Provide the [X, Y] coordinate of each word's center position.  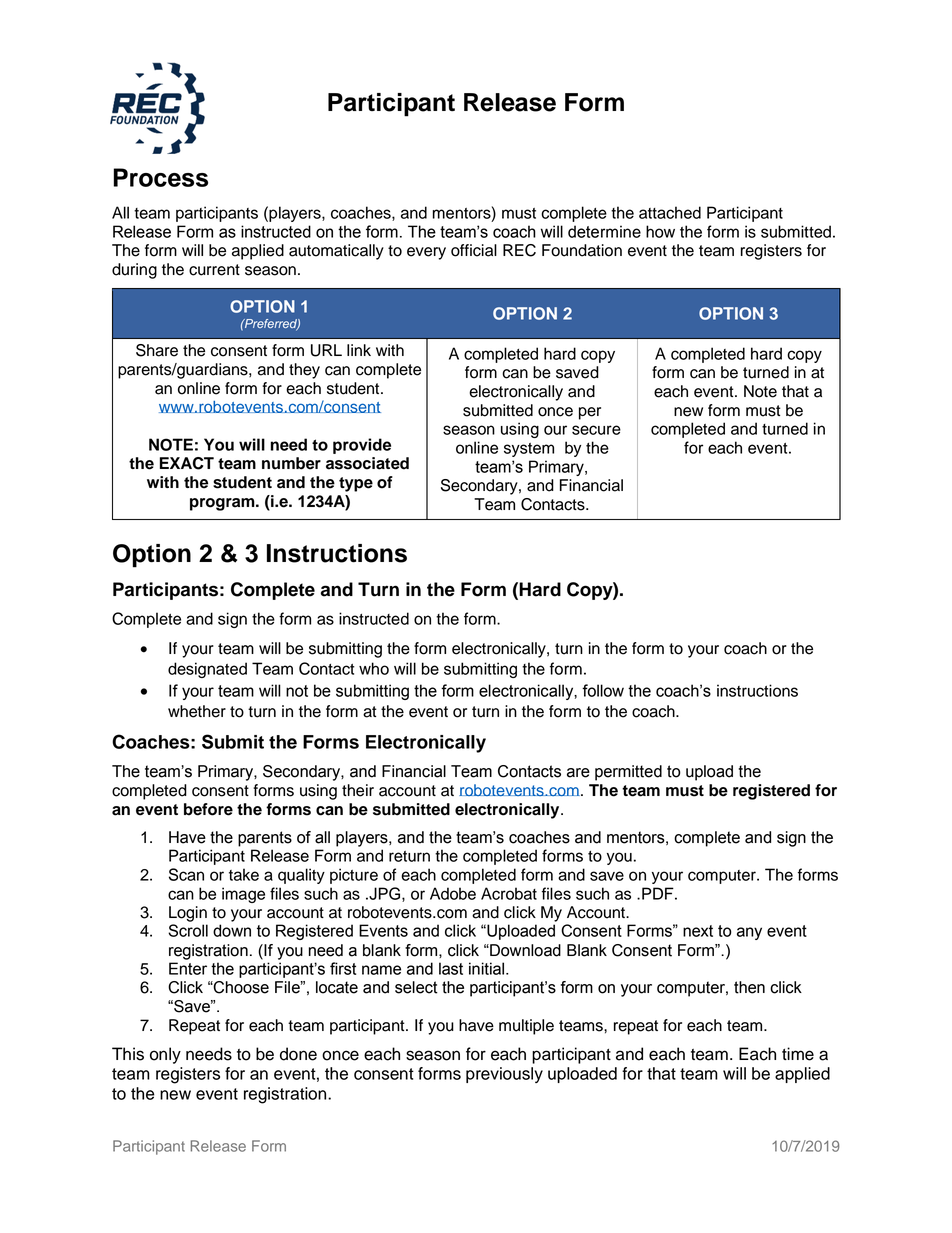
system [529, 450]
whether [197, 711]
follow [603, 690]
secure [596, 430]
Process [160, 177]
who [374, 668]
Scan [186, 874]
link [359, 350]
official [474, 250]
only [165, 1055]
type [356, 484]
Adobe [453, 893]
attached [670, 212]
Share [157, 350]
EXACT [187, 463]
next [698, 931]
